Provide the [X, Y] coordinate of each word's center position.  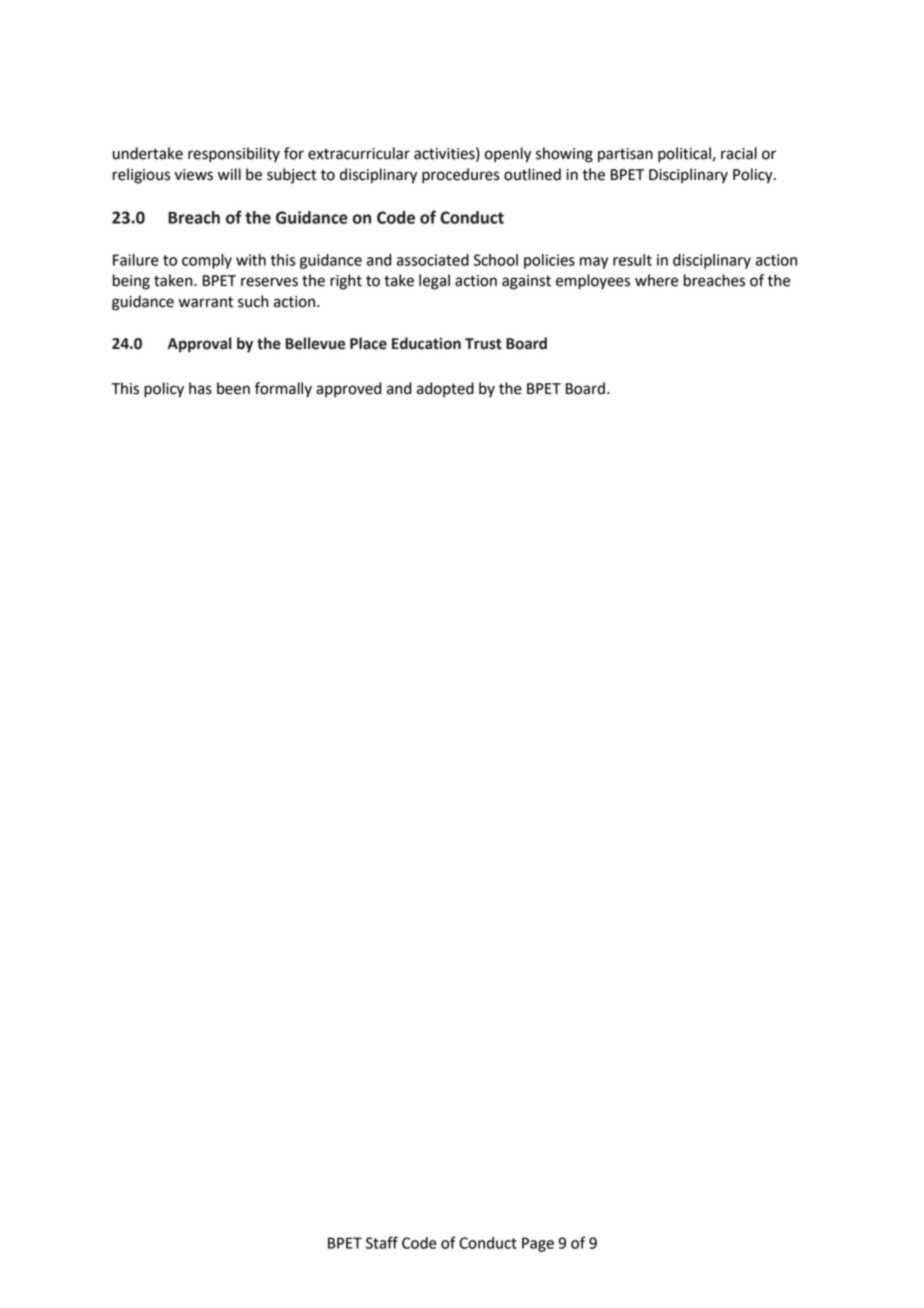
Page [538, 1244]
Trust [483, 344]
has [200, 388]
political [685, 155]
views [194, 175]
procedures [461, 176]
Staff [382, 1242]
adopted [445, 390]
